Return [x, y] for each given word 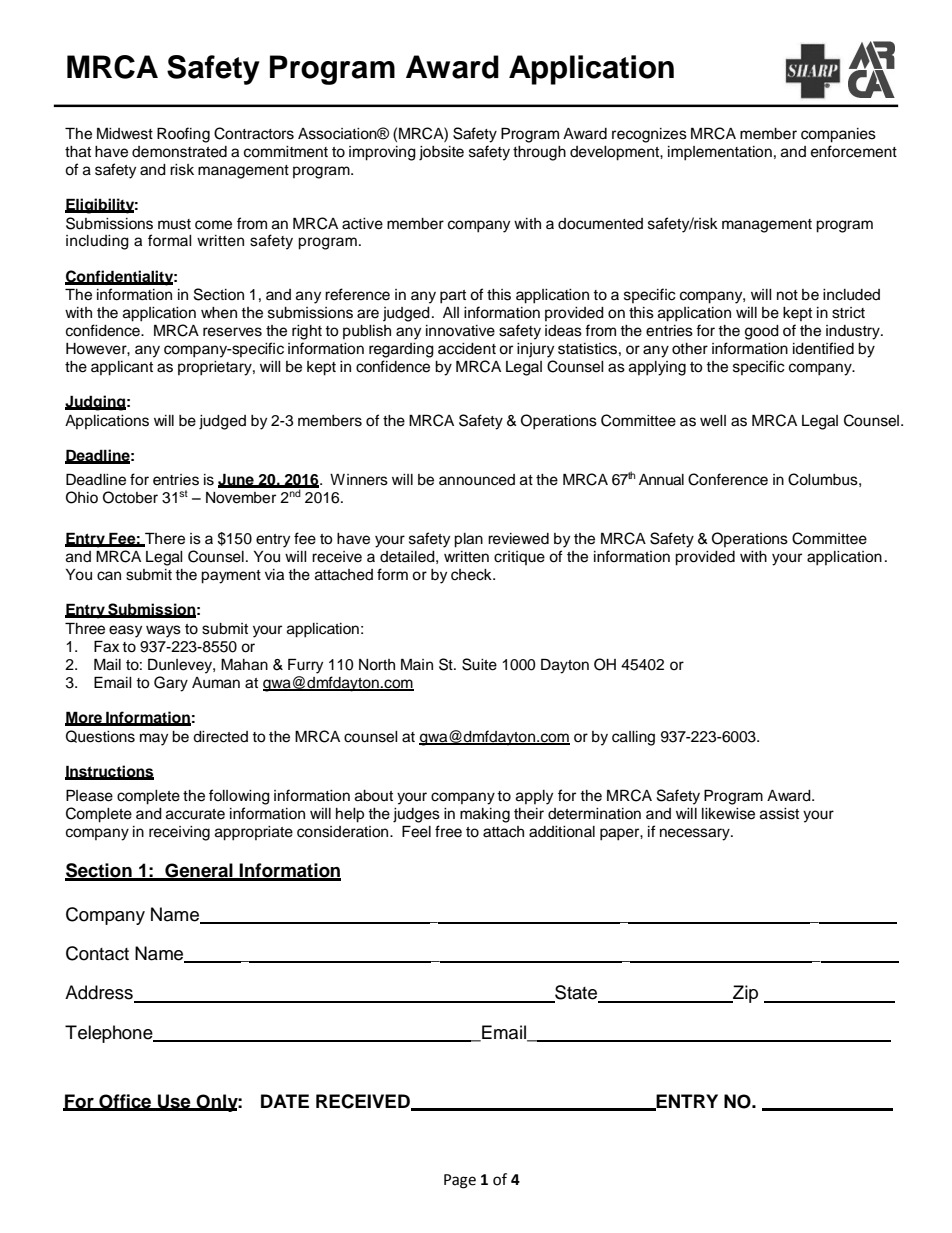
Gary [171, 684]
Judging [95, 403]
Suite [479, 664]
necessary [696, 834]
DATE [285, 1101]
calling [633, 738]
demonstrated [179, 152]
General [199, 871]
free [448, 831]
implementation [720, 153]
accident [467, 349]
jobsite [441, 153]
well [713, 421]
